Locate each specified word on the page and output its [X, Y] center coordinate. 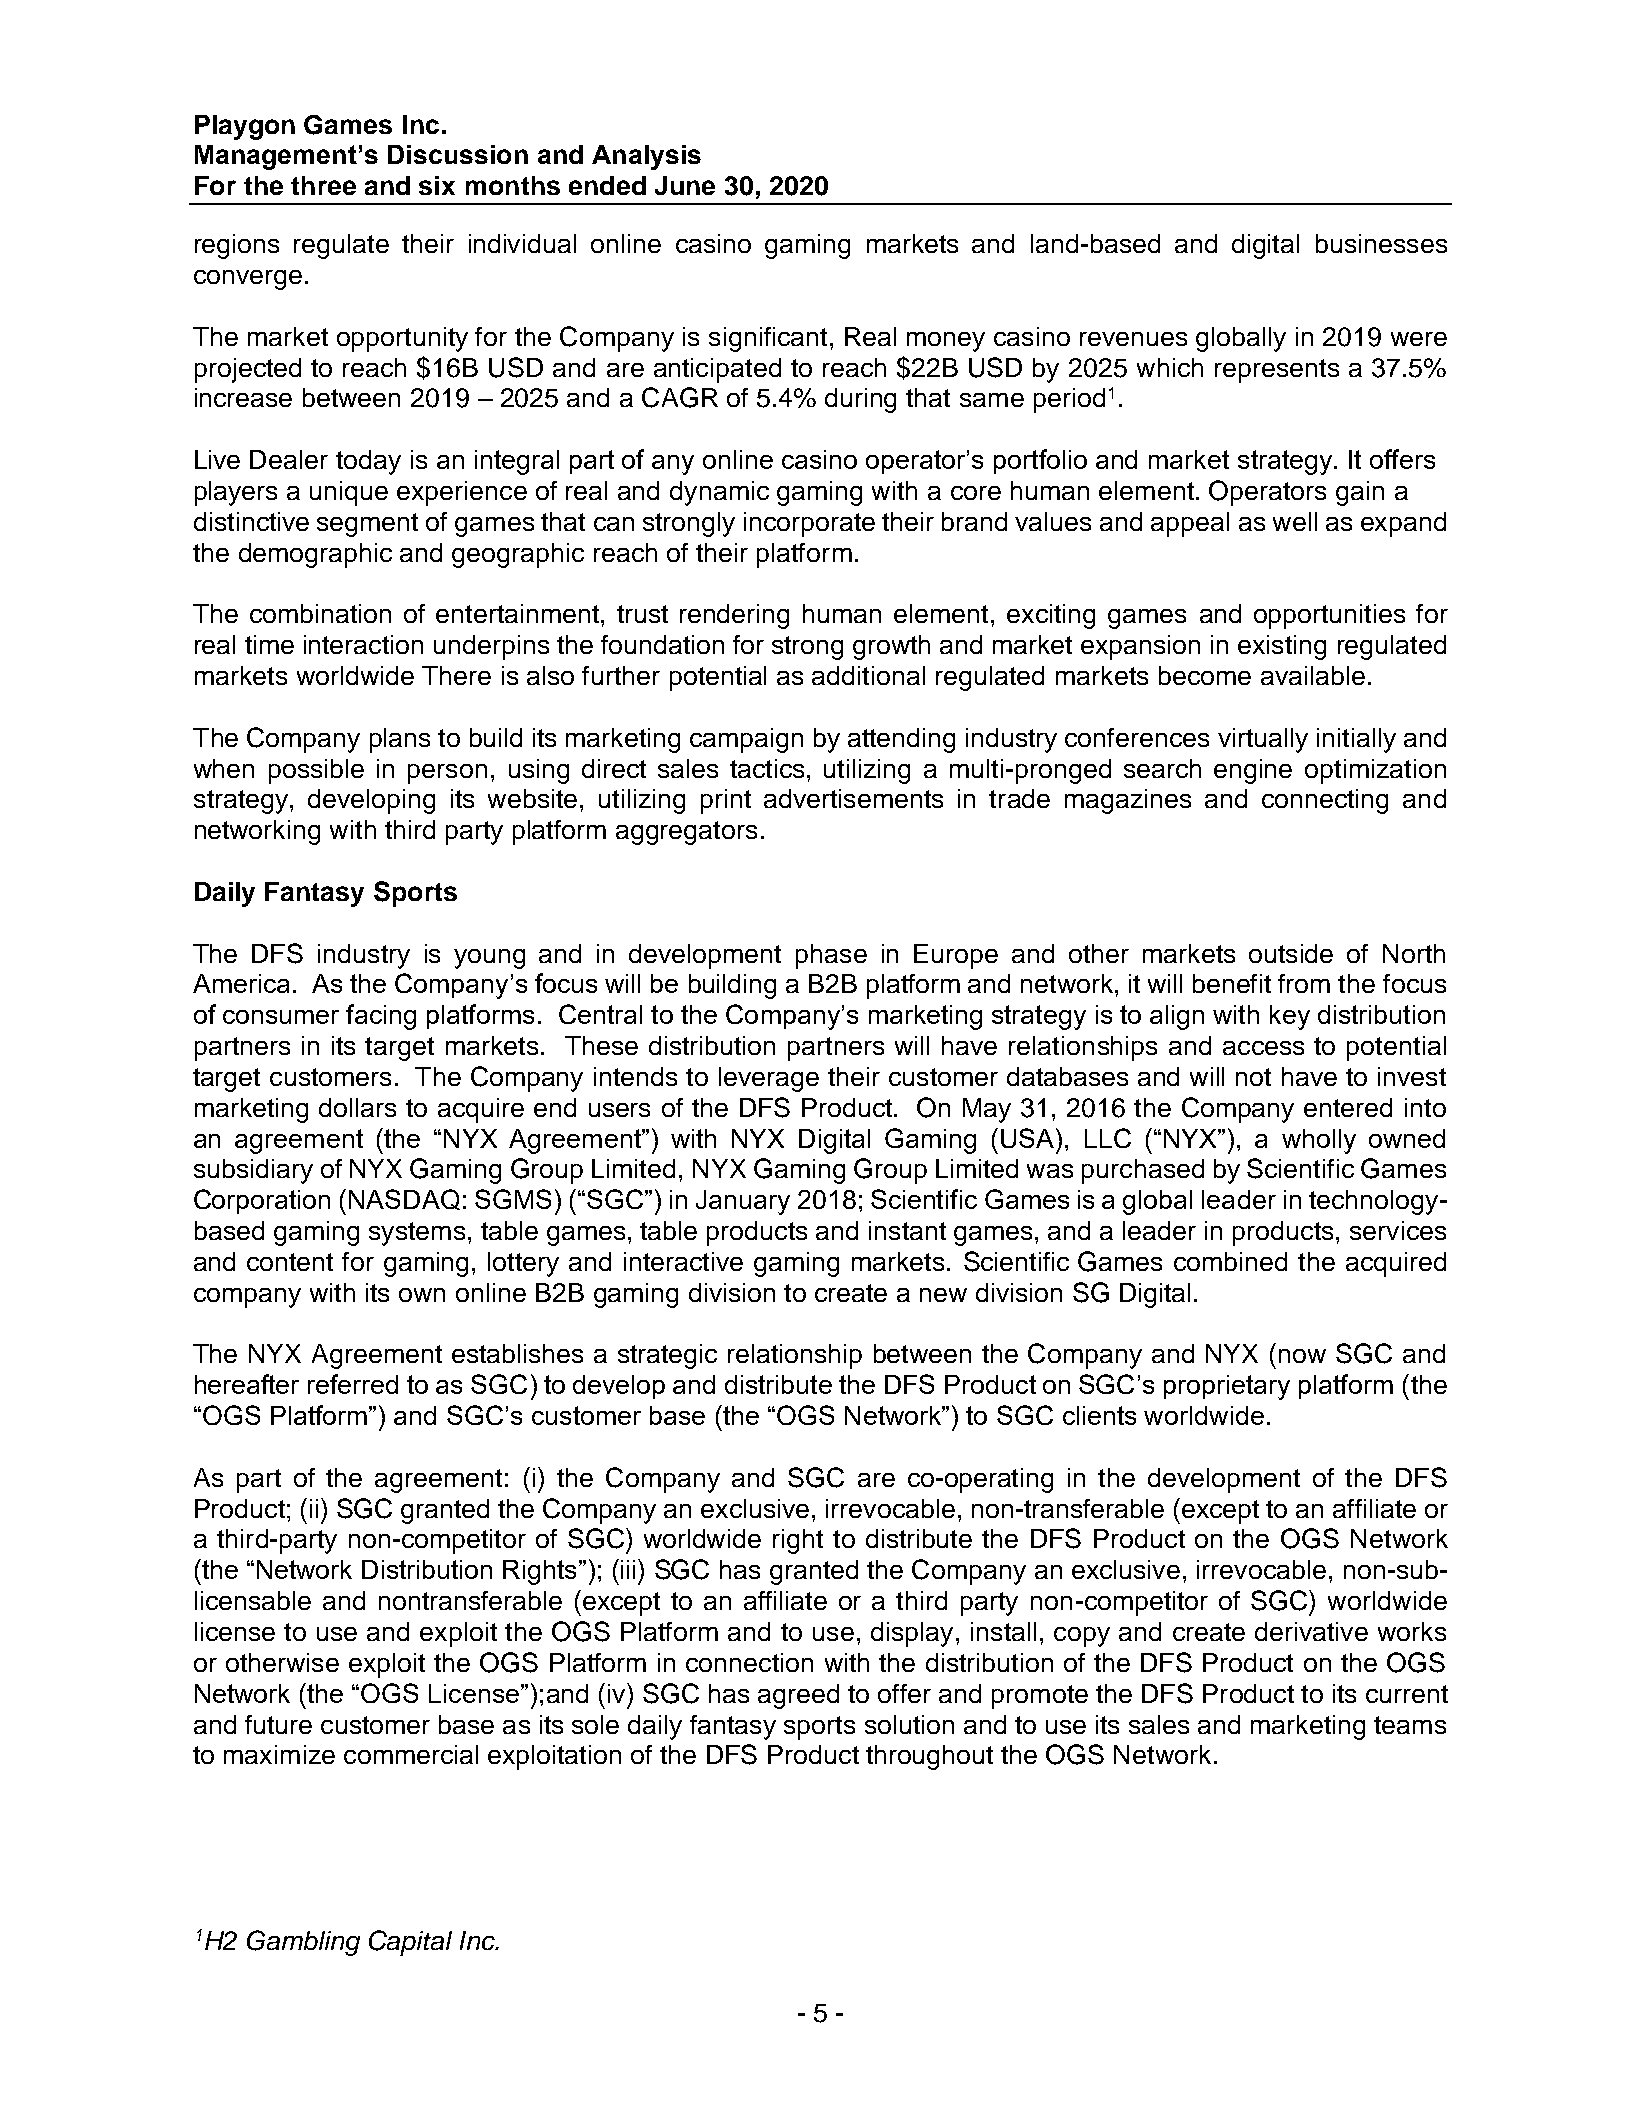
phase [831, 956]
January [743, 1202]
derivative [1311, 1631]
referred [353, 1384]
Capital [410, 1943]
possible [316, 771]
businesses [1381, 243]
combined [1230, 1261]
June [685, 185]
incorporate [809, 524]
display [912, 1634]
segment [367, 525]
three [323, 185]
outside [1291, 953]
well [1295, 521]
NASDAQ [404, 1199]
